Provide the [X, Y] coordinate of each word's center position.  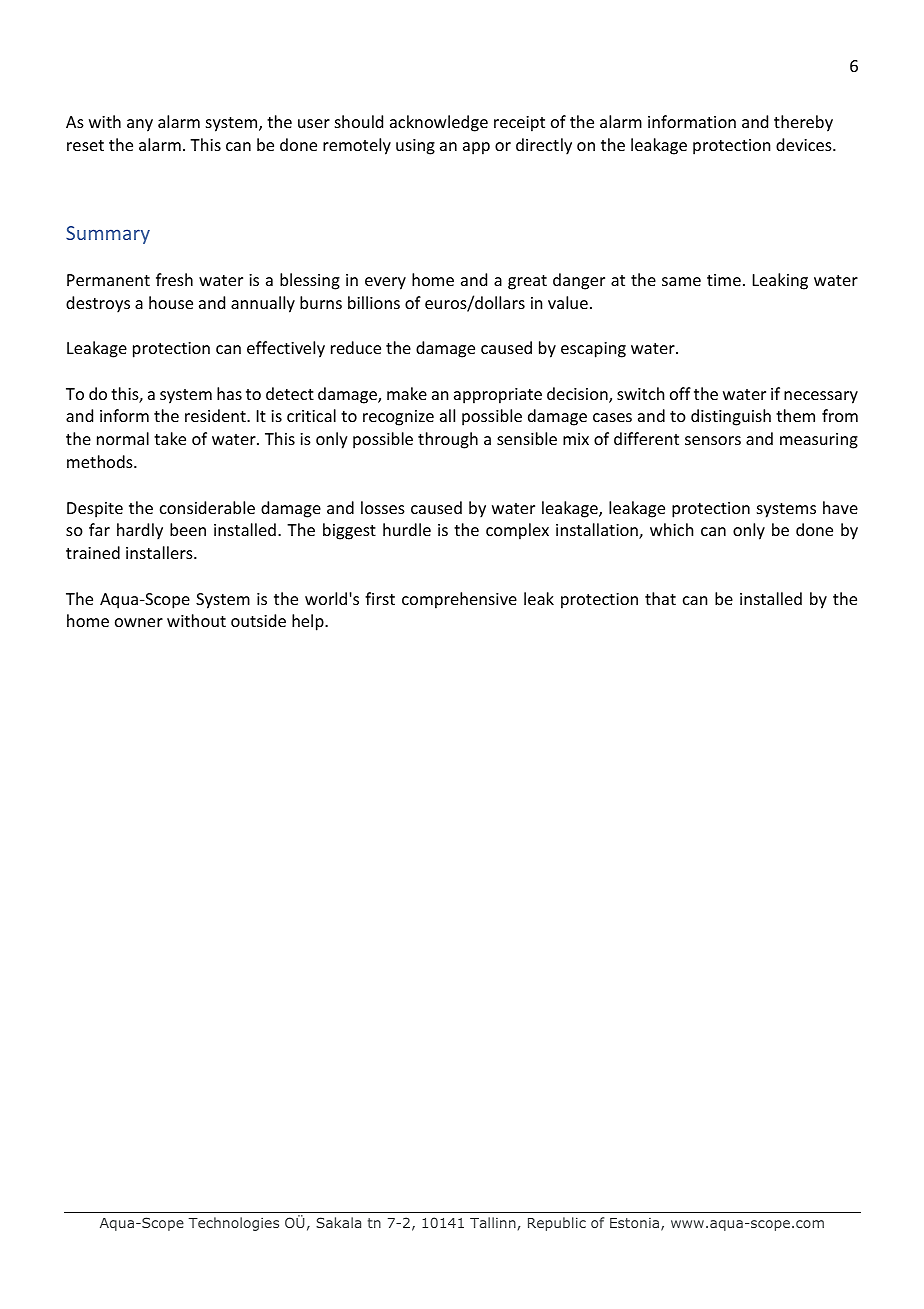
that [660, 598]
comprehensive [459, 600]
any [140, 125]
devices [805, 144]
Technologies [234, 1224]
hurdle [407, 529]
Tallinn [493, 1222]
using [415, 147]
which [671, 529]
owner [139, 622]
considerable [207, 507]
